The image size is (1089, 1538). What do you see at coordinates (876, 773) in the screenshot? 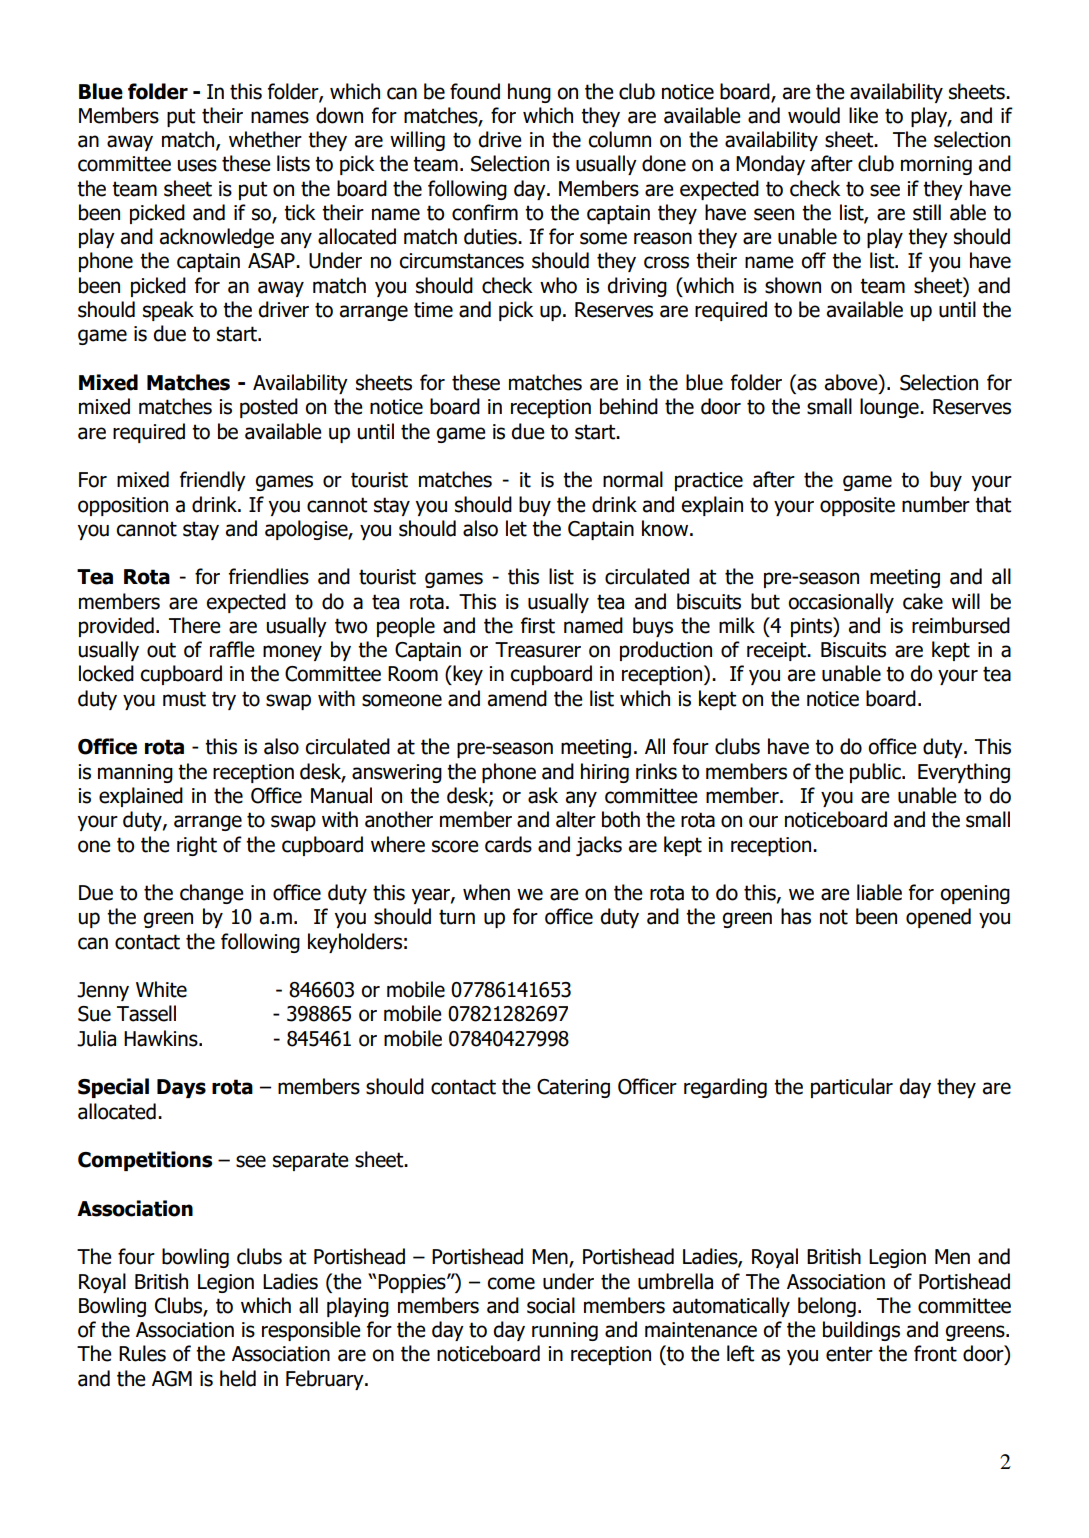
I see `public` at bounding box center [876, 773].
